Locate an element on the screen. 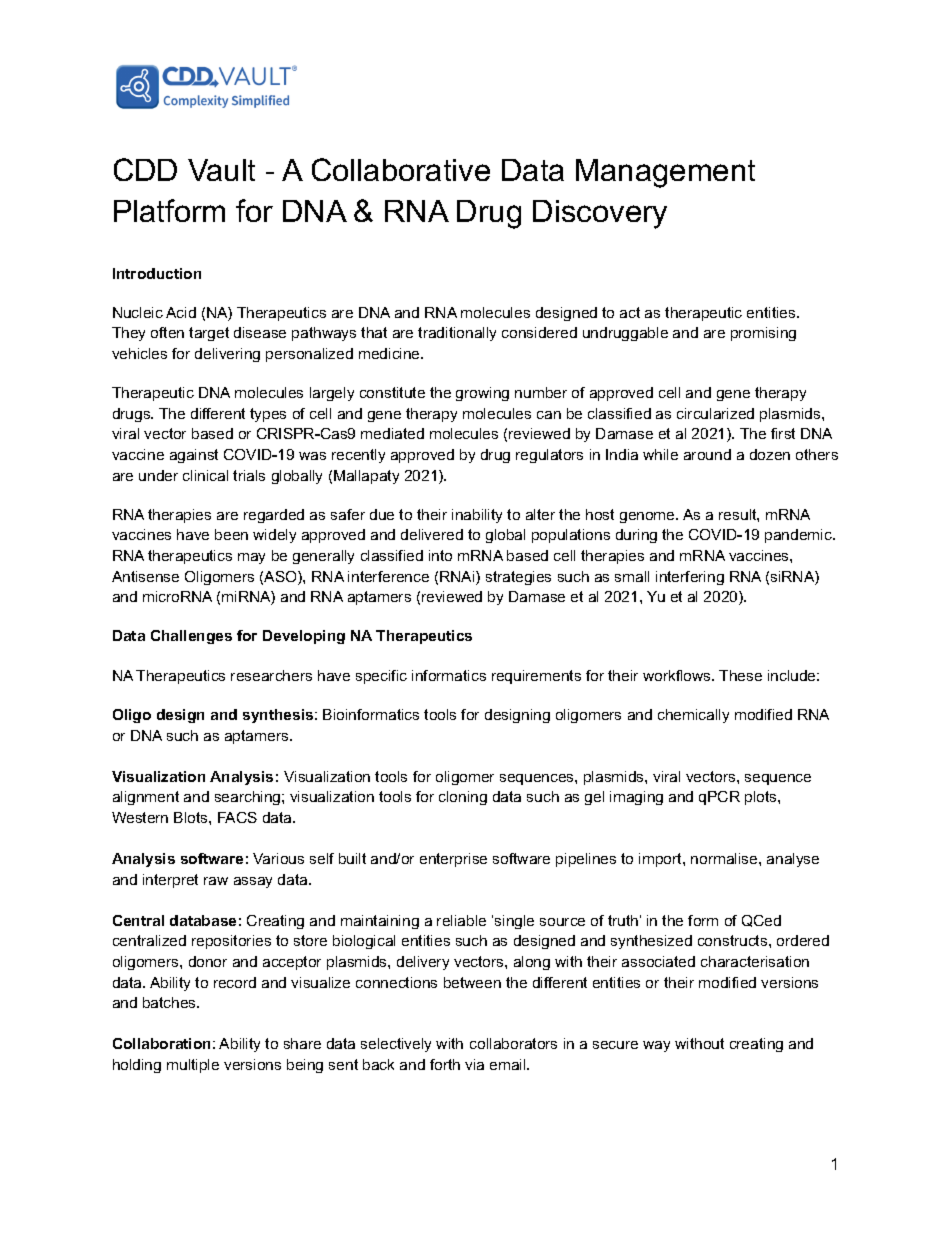 This screenshot has height=1233, width=952. Collaborative is located at coordinates (401, 169).
